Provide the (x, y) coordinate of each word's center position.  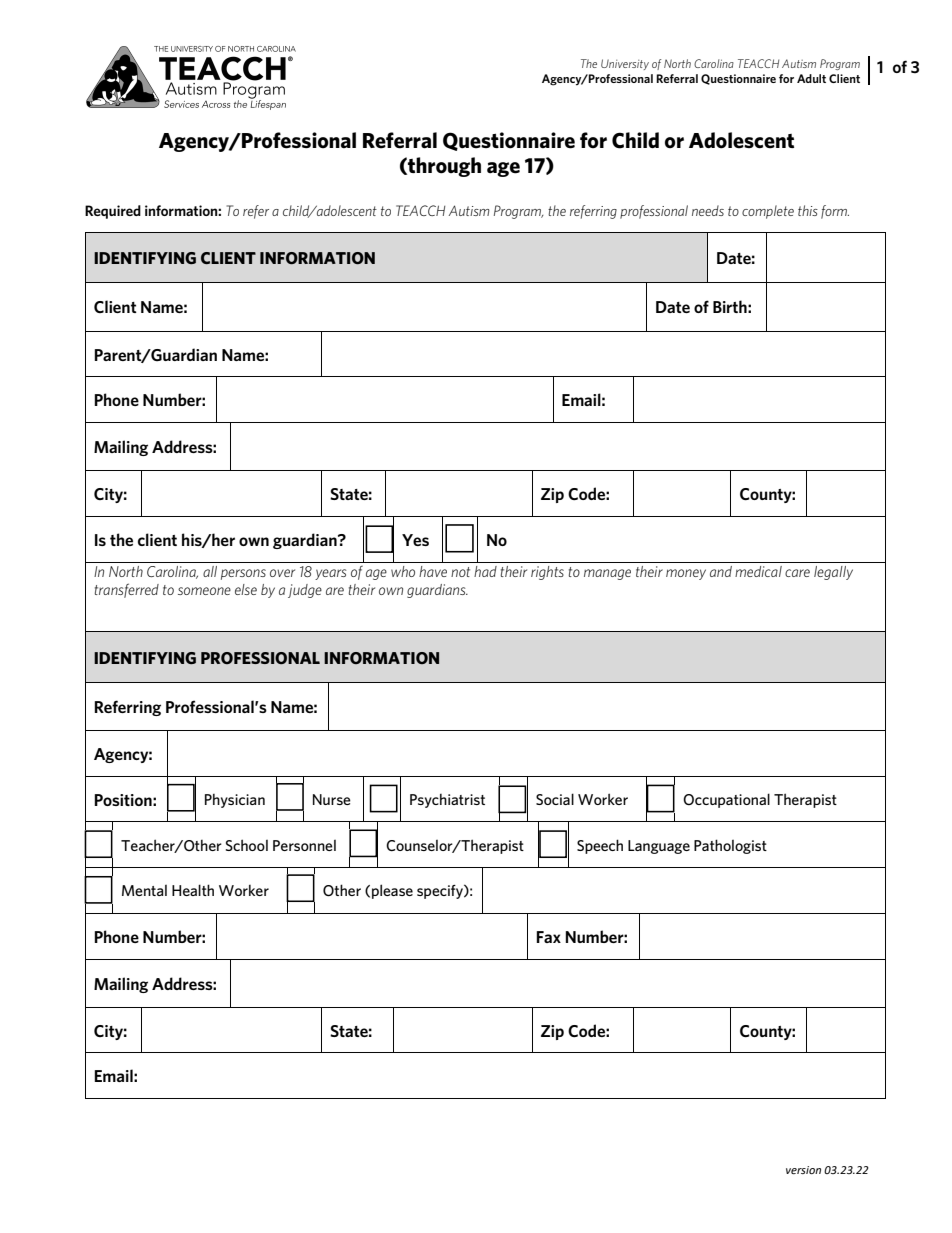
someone (204, 591)
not (460, 572)
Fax (548, 937)
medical (758, 571)
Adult (811, 78)
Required (113, 212)
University (625, 64)
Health (193, 890)
